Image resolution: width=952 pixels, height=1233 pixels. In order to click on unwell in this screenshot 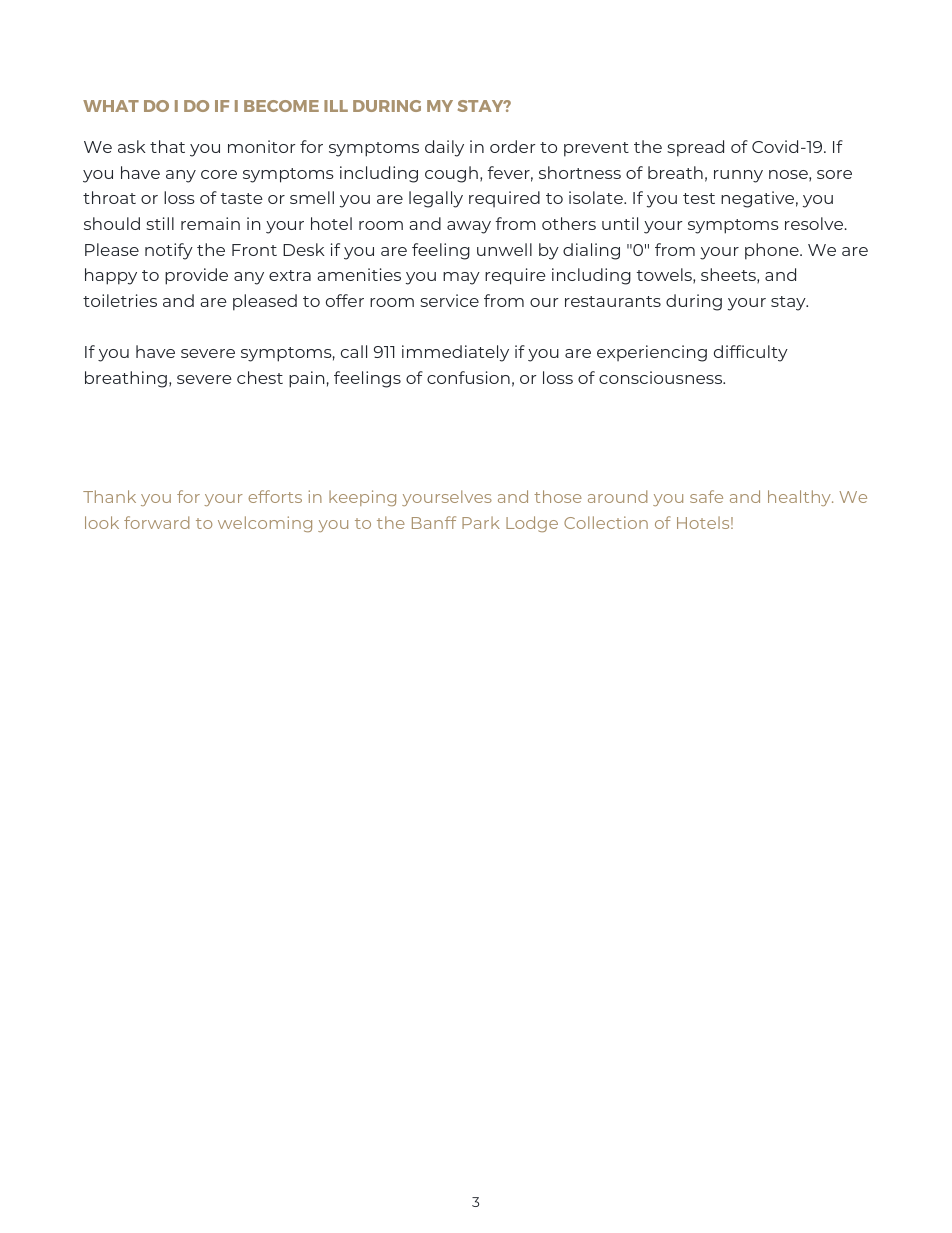, I will do `click(504, 249)`.
